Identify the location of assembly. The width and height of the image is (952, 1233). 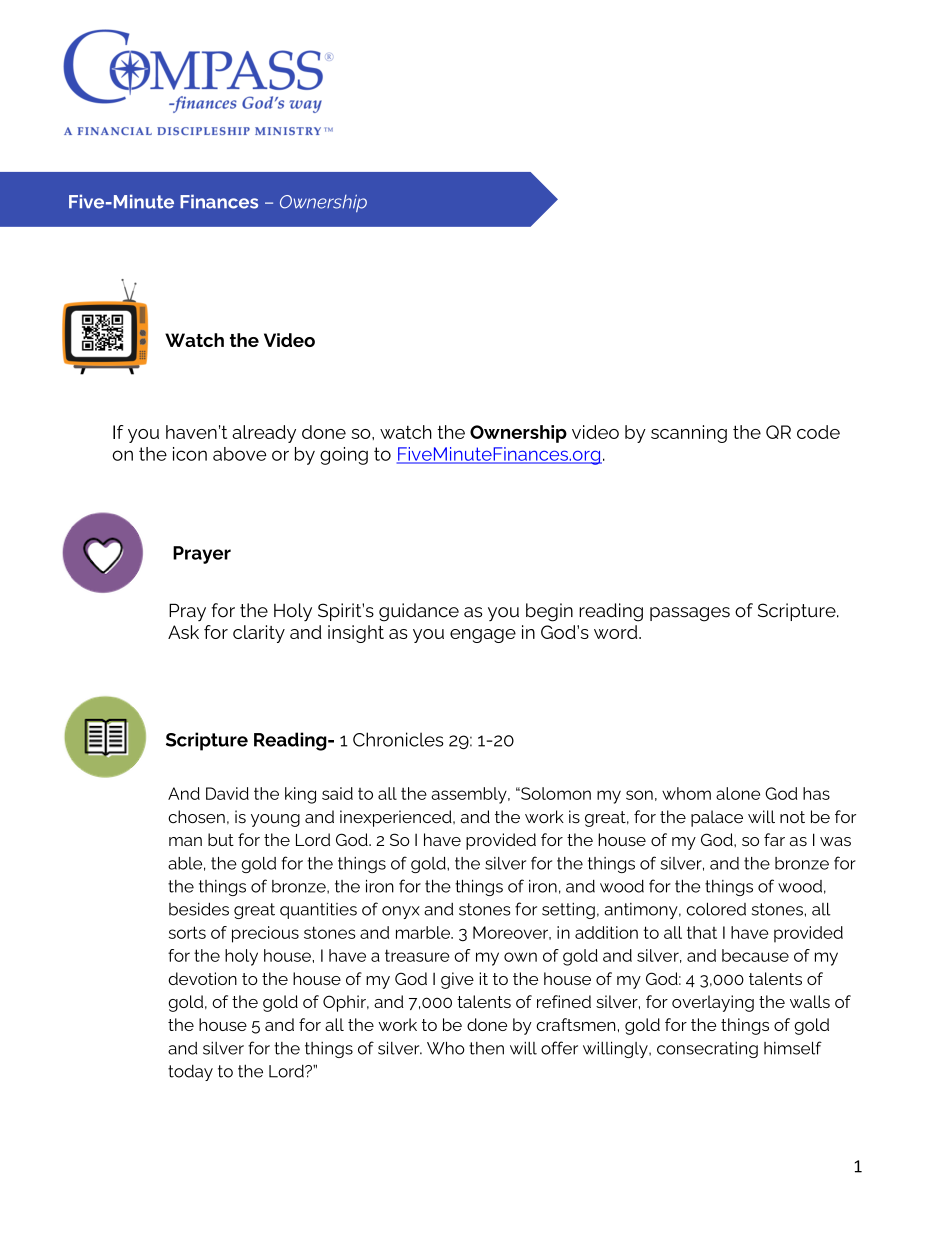
(470, 795).
